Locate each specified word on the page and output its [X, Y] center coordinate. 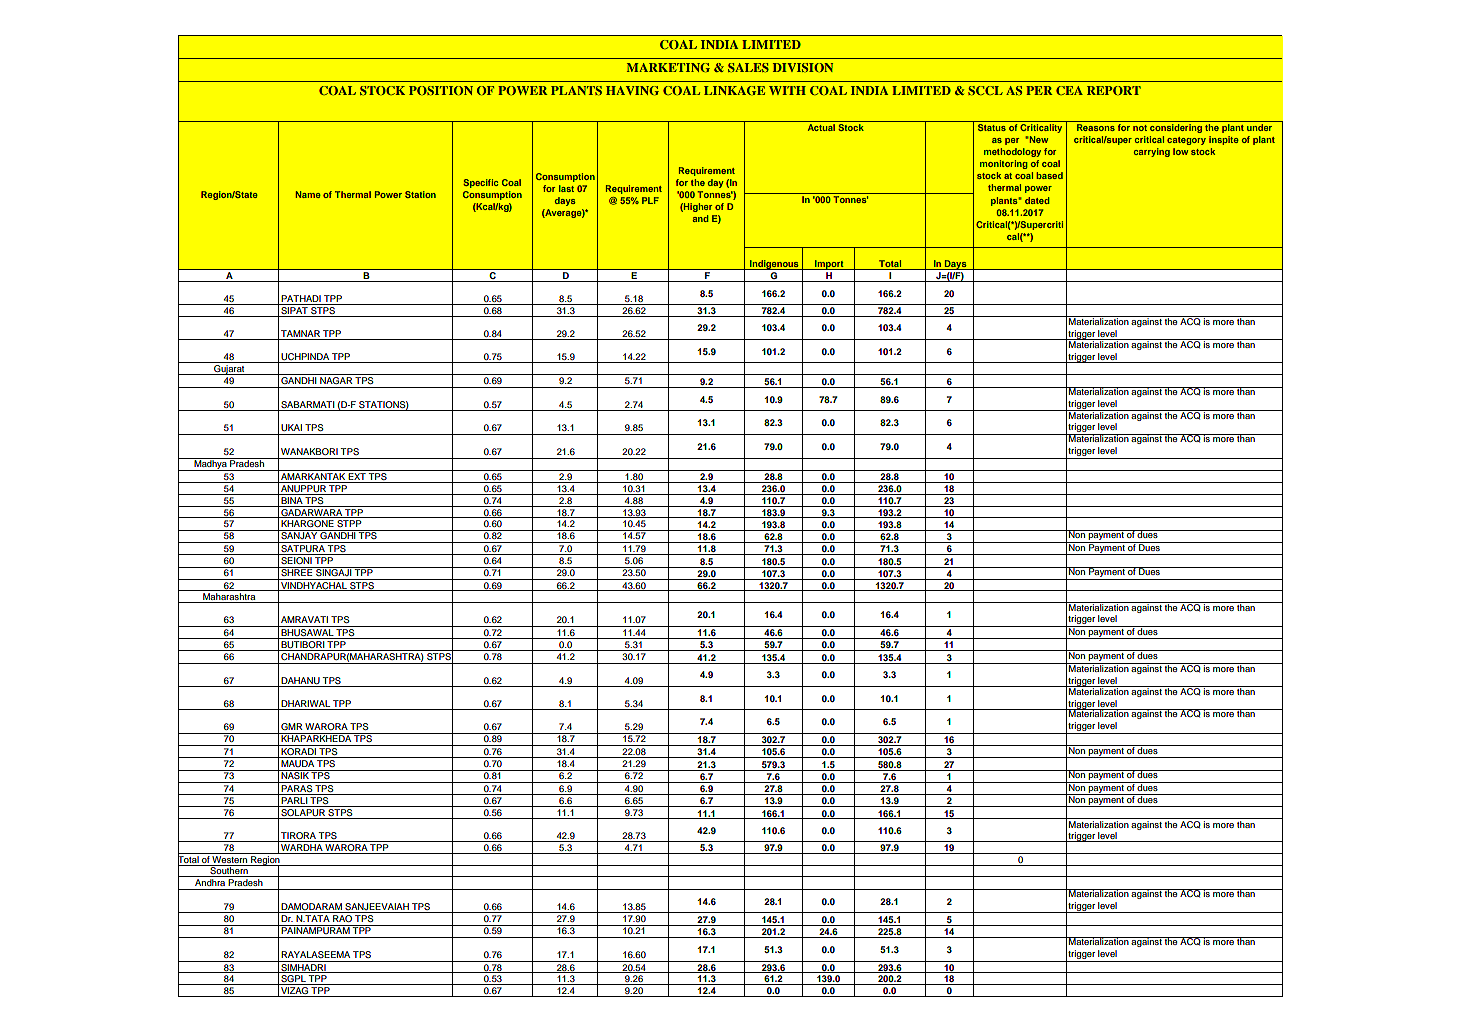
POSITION [441, 90]
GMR [292, 726]
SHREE [297, 571]
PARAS [296, 787]
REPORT [1114, 90]
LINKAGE [734, 90]
